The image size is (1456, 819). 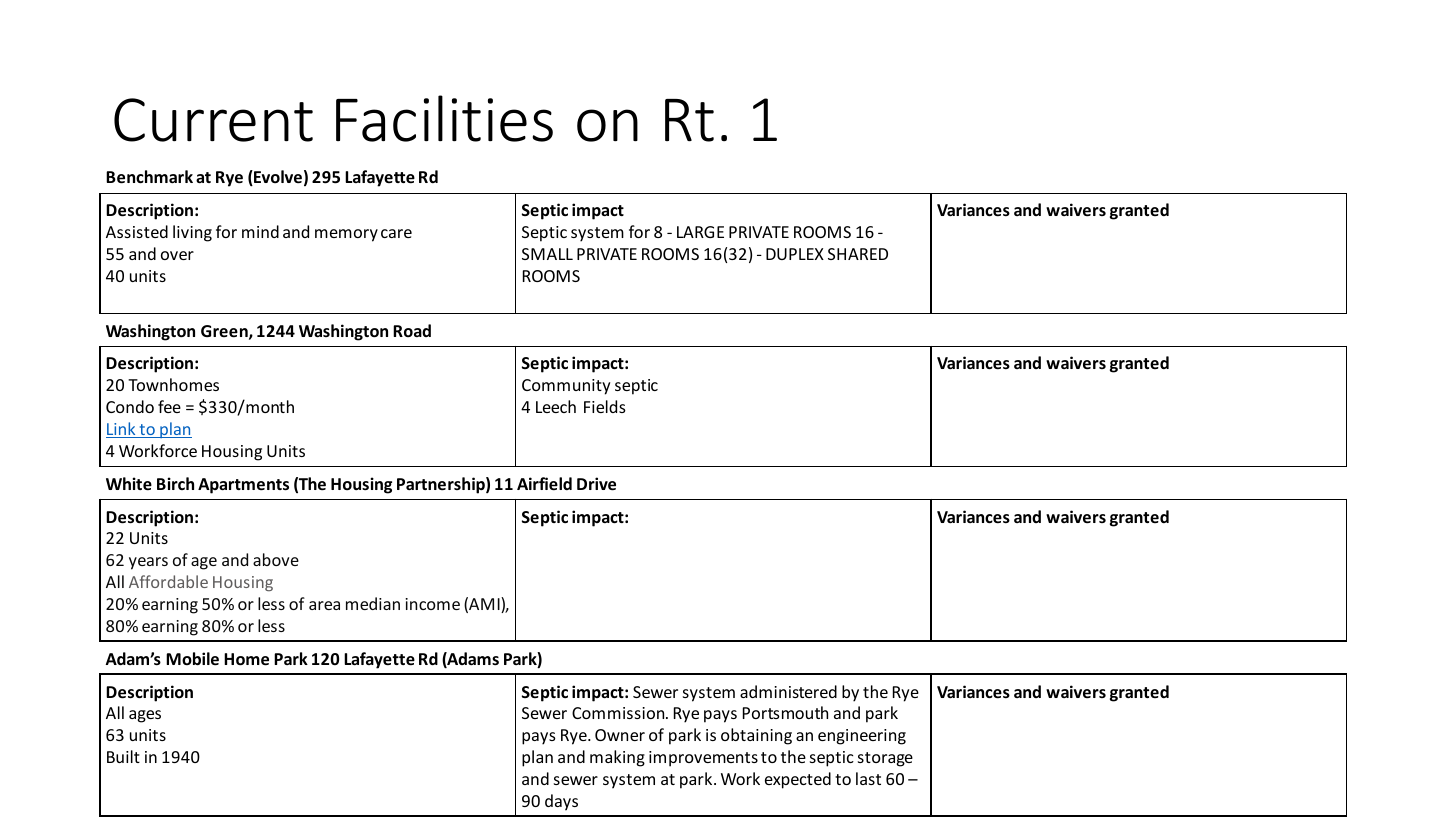 What do you see at coordinates (169, 406) in the screenshot?
I see `fee` at bounding box center [169, 406].
